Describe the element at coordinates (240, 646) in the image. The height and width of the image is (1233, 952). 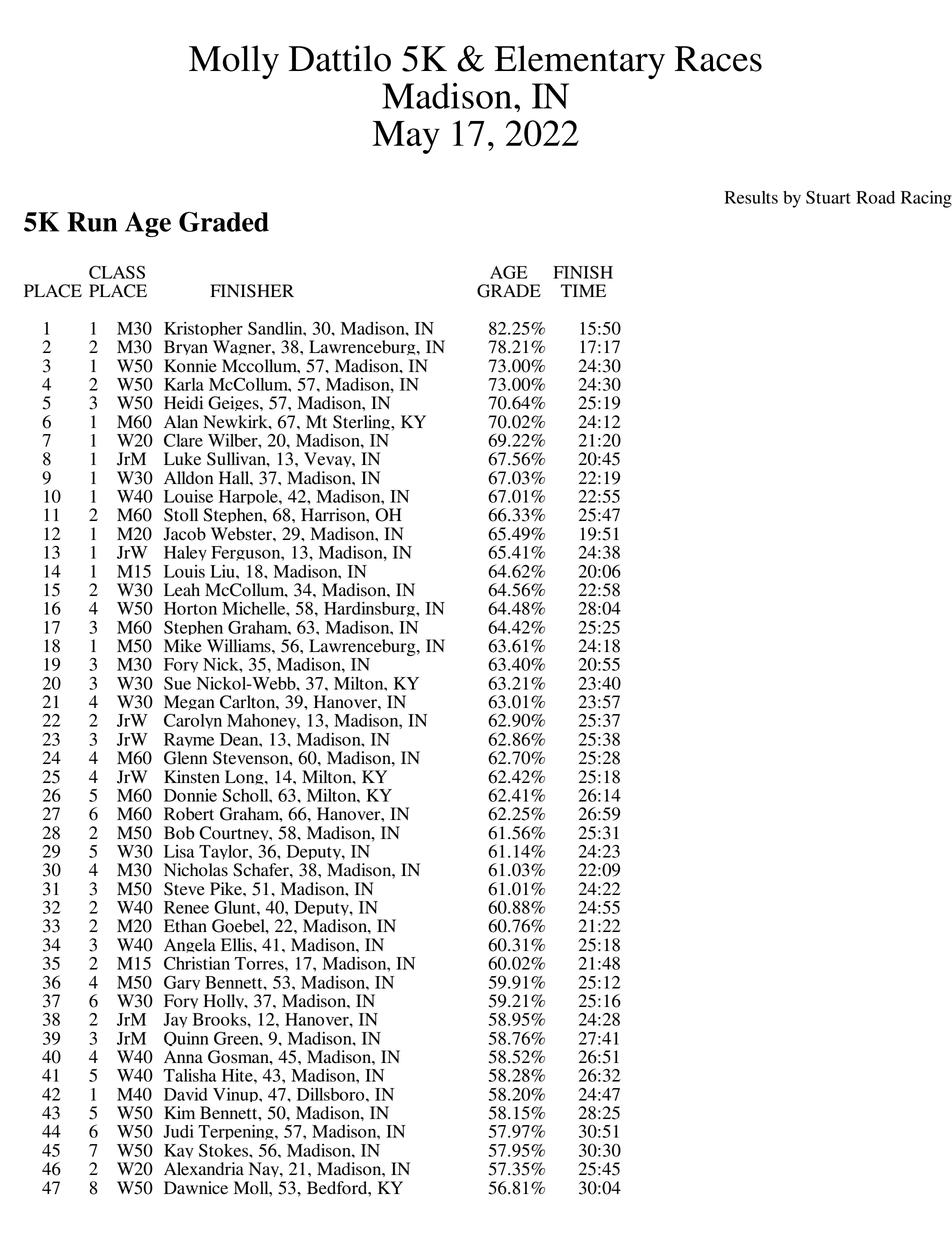
I see `Williams` at that location.
